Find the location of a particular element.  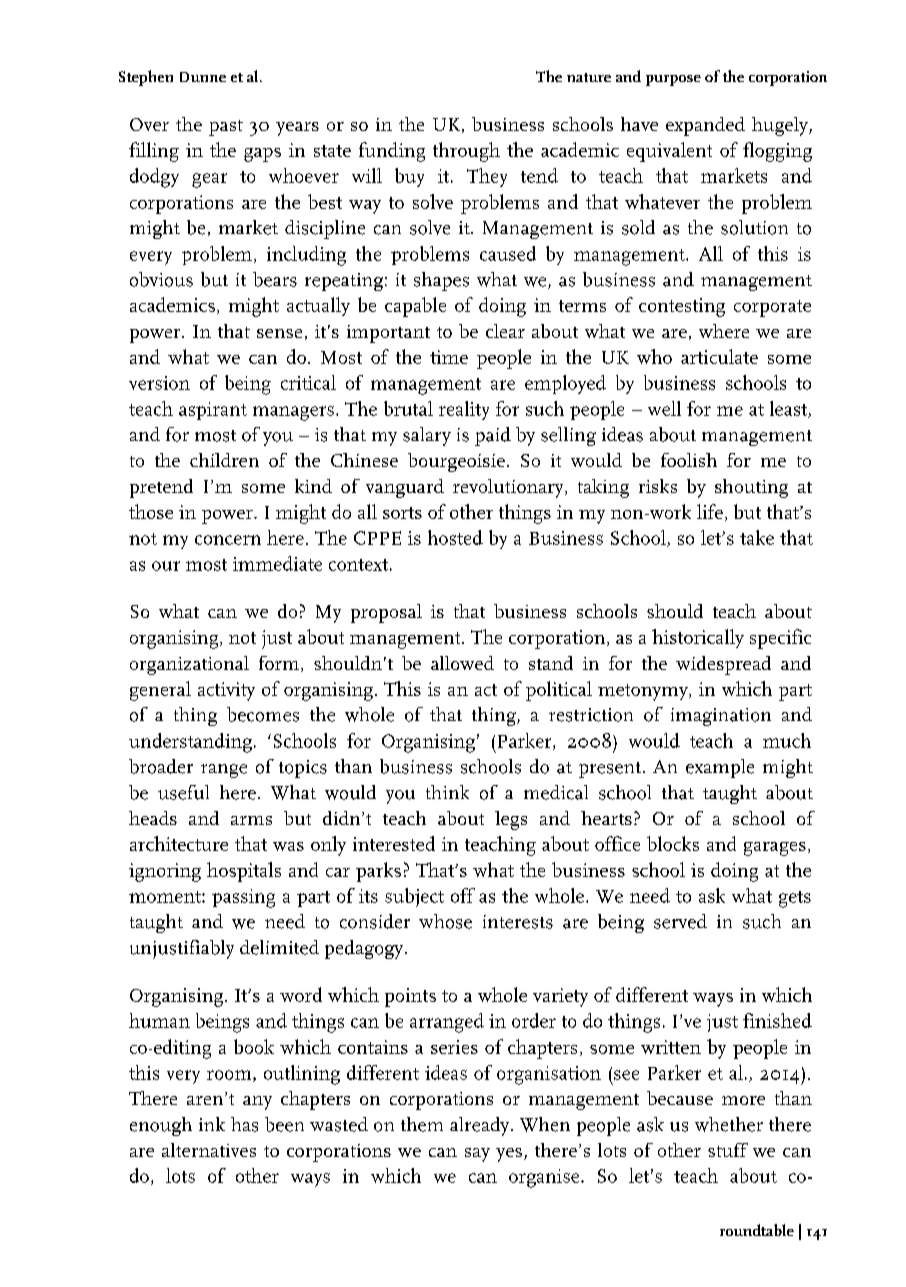

alternatives is located at coordinates (209, 1150).
